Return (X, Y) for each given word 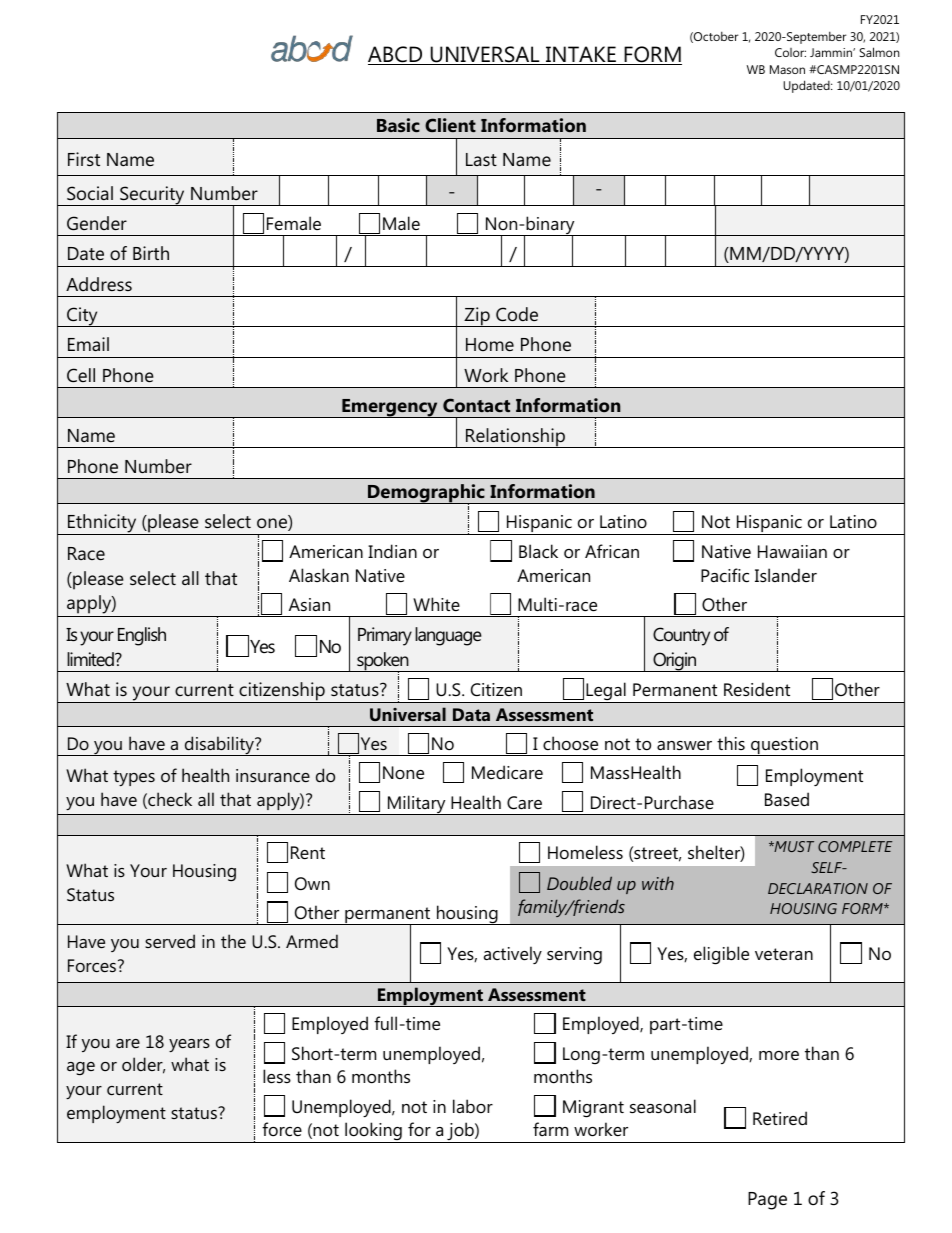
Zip (477, 317)
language (448, 636)
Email (88, 344)
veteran (784, 954)
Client (450, 125)
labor (473, 1106)
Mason (787, 69)
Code (517, 314)
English (142, 636)
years (189, 1045)
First (84, 159)
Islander (786, 575)
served (170, 941)
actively (513, 955)
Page (767, 1201)
